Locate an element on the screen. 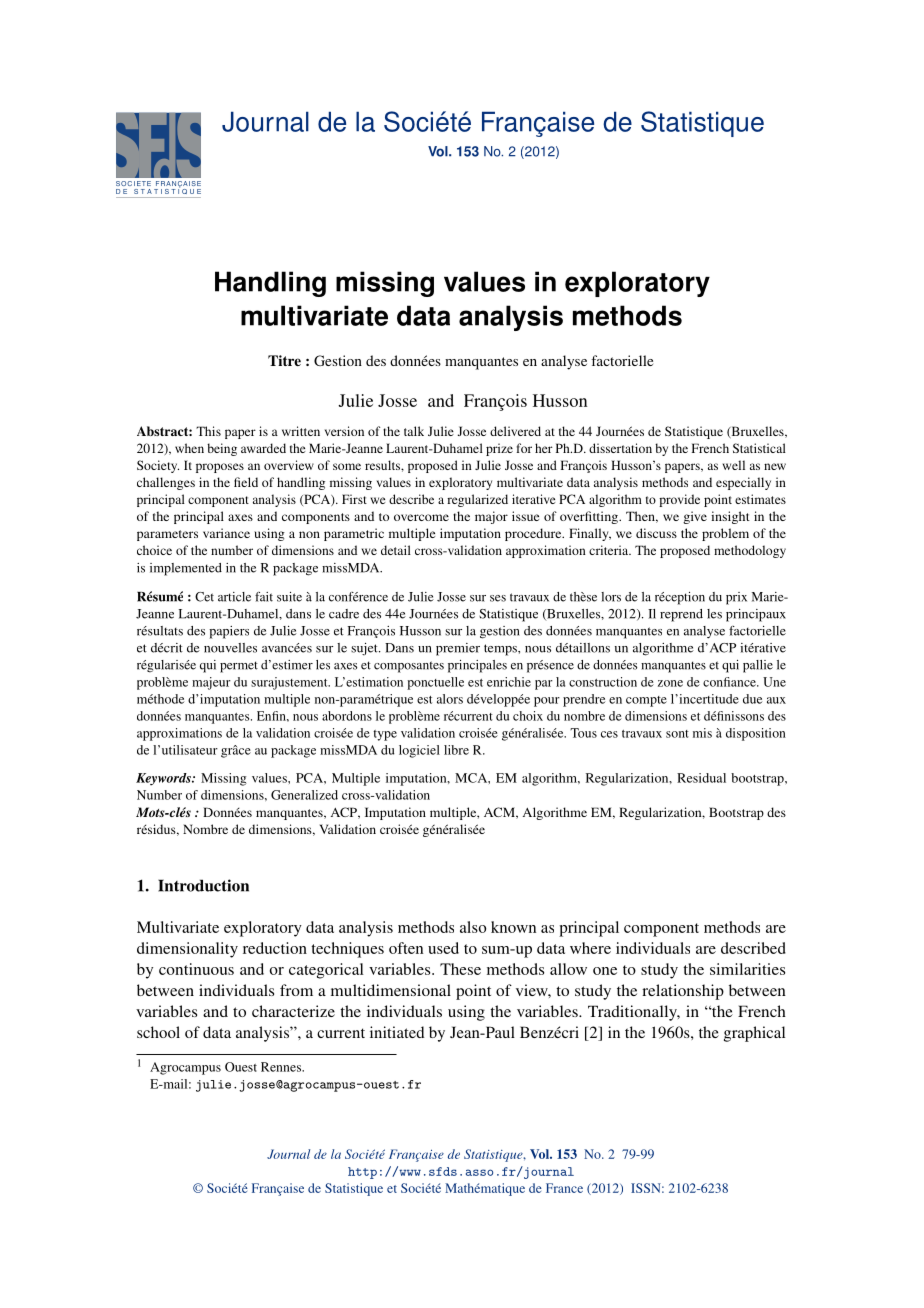 The height and width of the screenshot is (1308, 924). well is located at coordinates (734, 465).
